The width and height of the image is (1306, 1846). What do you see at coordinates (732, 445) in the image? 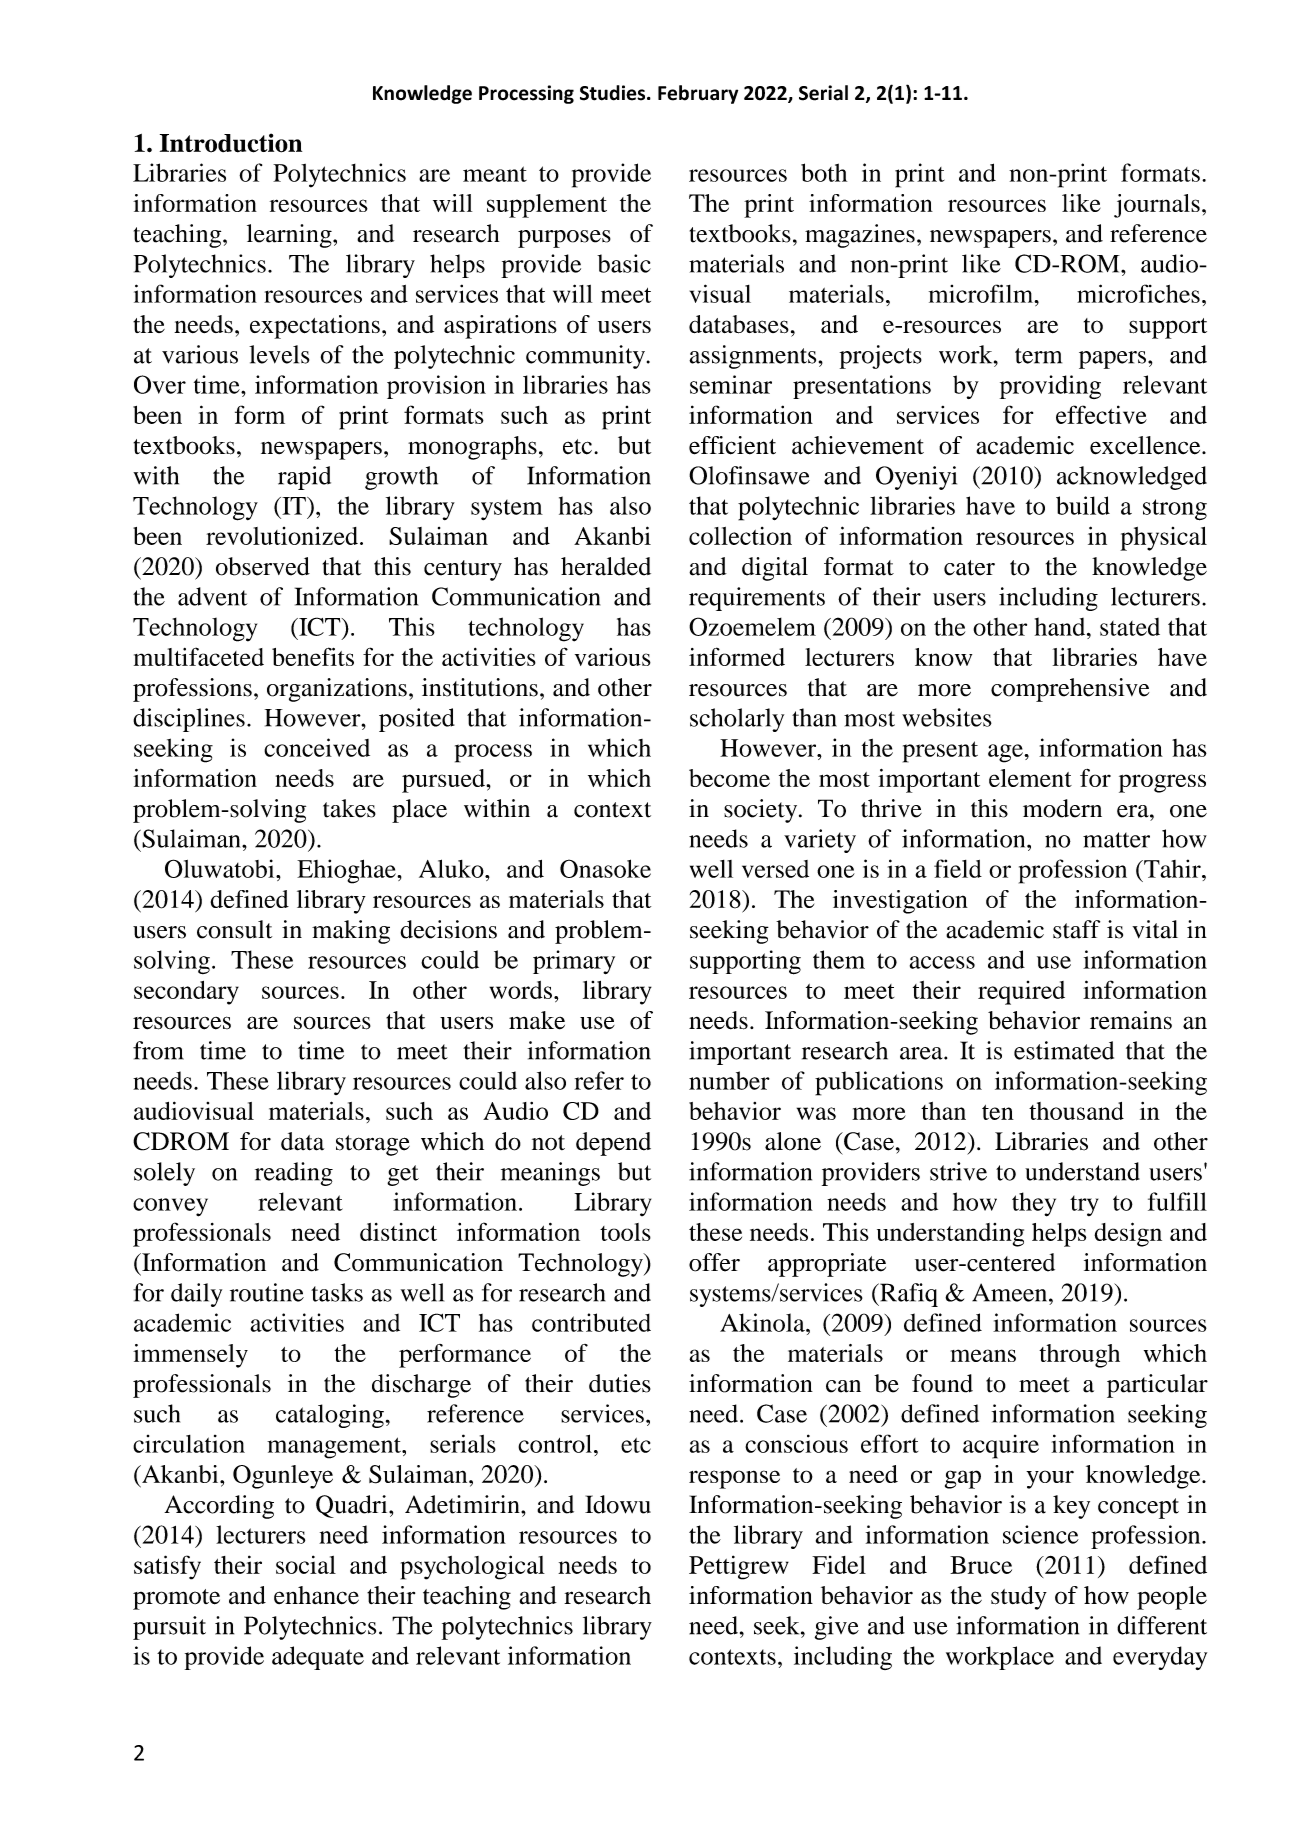
I see `efficient` at bounding box center [732, 445].
